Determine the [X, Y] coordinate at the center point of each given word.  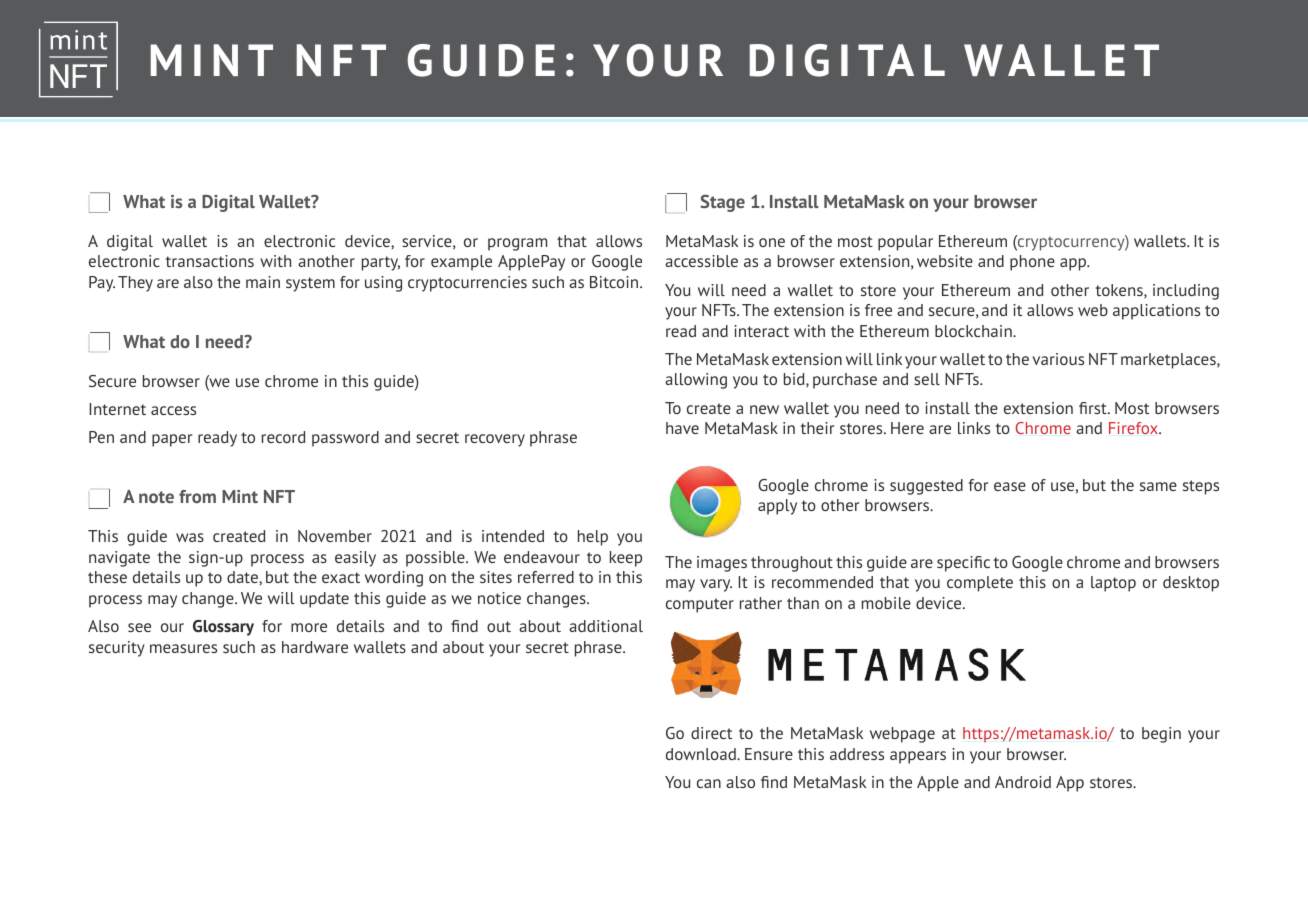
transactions [210, 261]
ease [1010, 486]
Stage [723, 203]
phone [1032, 263]
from [197, 496]
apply [777, 507]
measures [183, 648]
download [702, 754]
